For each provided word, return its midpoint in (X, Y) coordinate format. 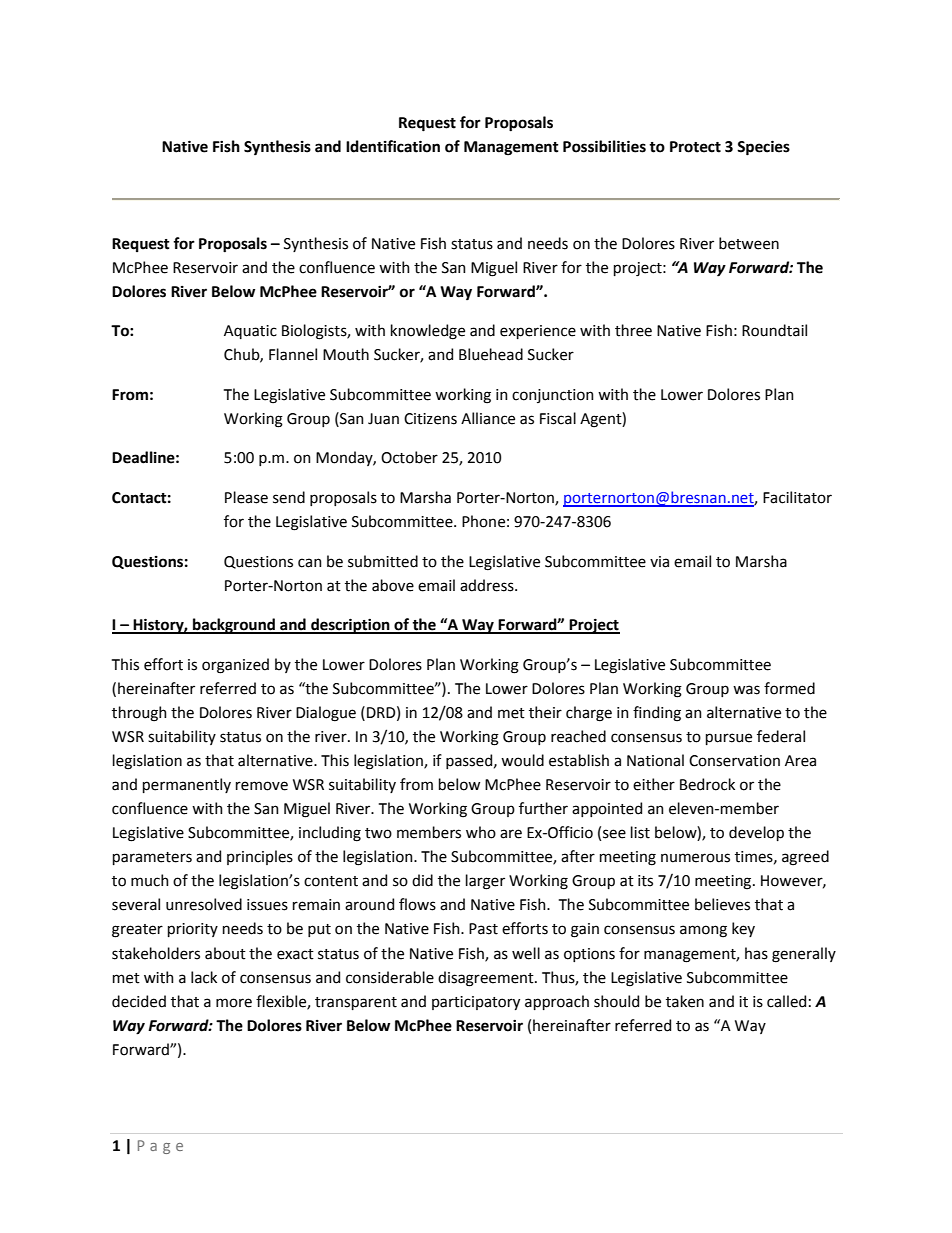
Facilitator (797, 497)
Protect (695, 147)
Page (160, 1147)
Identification (393, 146)
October (409, 457)
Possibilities (604, 146)
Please (246, 497)
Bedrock (707, 784)
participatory (476, 1003)
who (481, 832)
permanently (187, 785)
